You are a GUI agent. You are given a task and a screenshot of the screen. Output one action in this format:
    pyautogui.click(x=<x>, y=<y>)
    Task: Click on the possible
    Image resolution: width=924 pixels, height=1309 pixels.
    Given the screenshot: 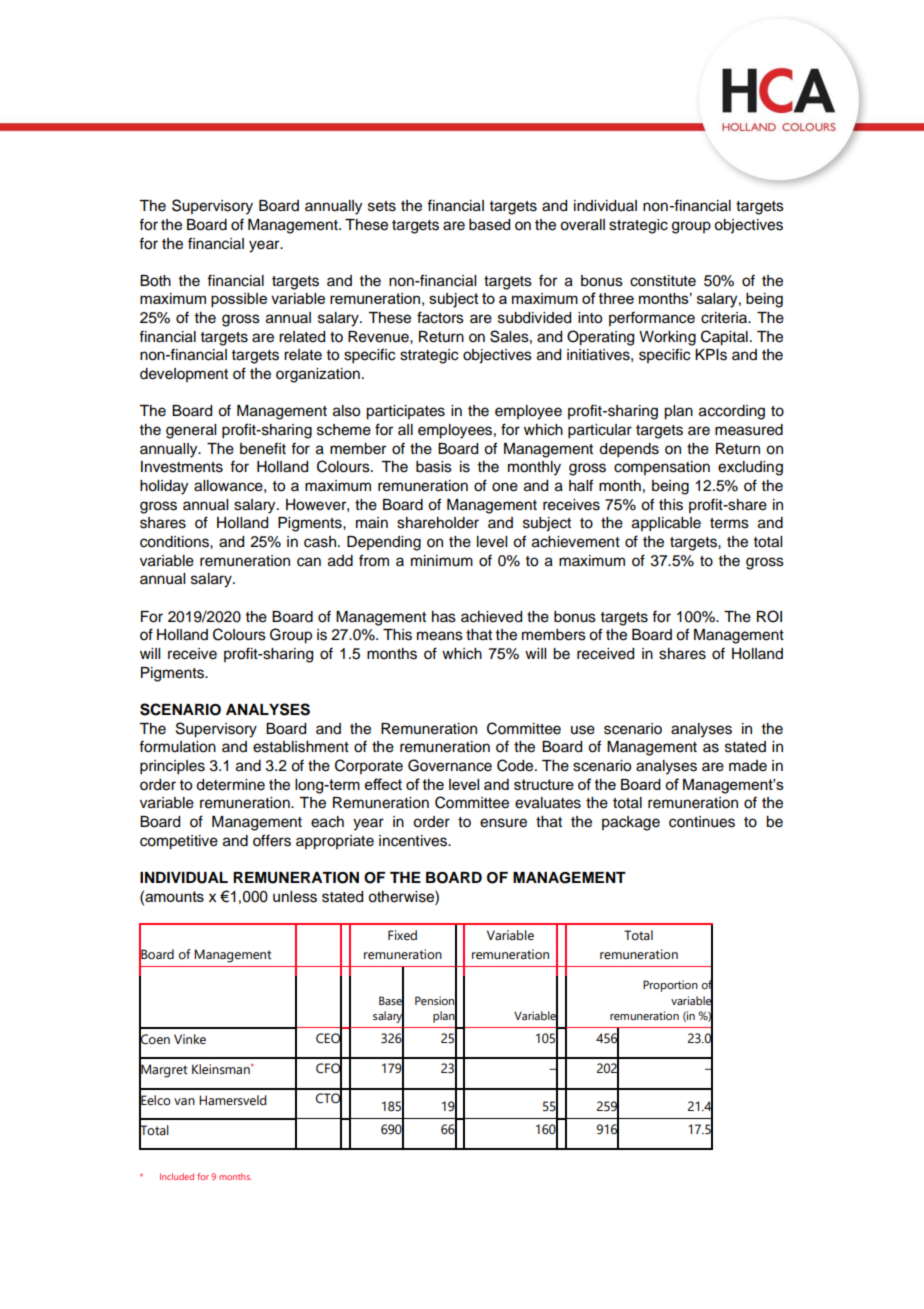 What is the action you would take?
    pyautogui.click(x=239, y=300)
